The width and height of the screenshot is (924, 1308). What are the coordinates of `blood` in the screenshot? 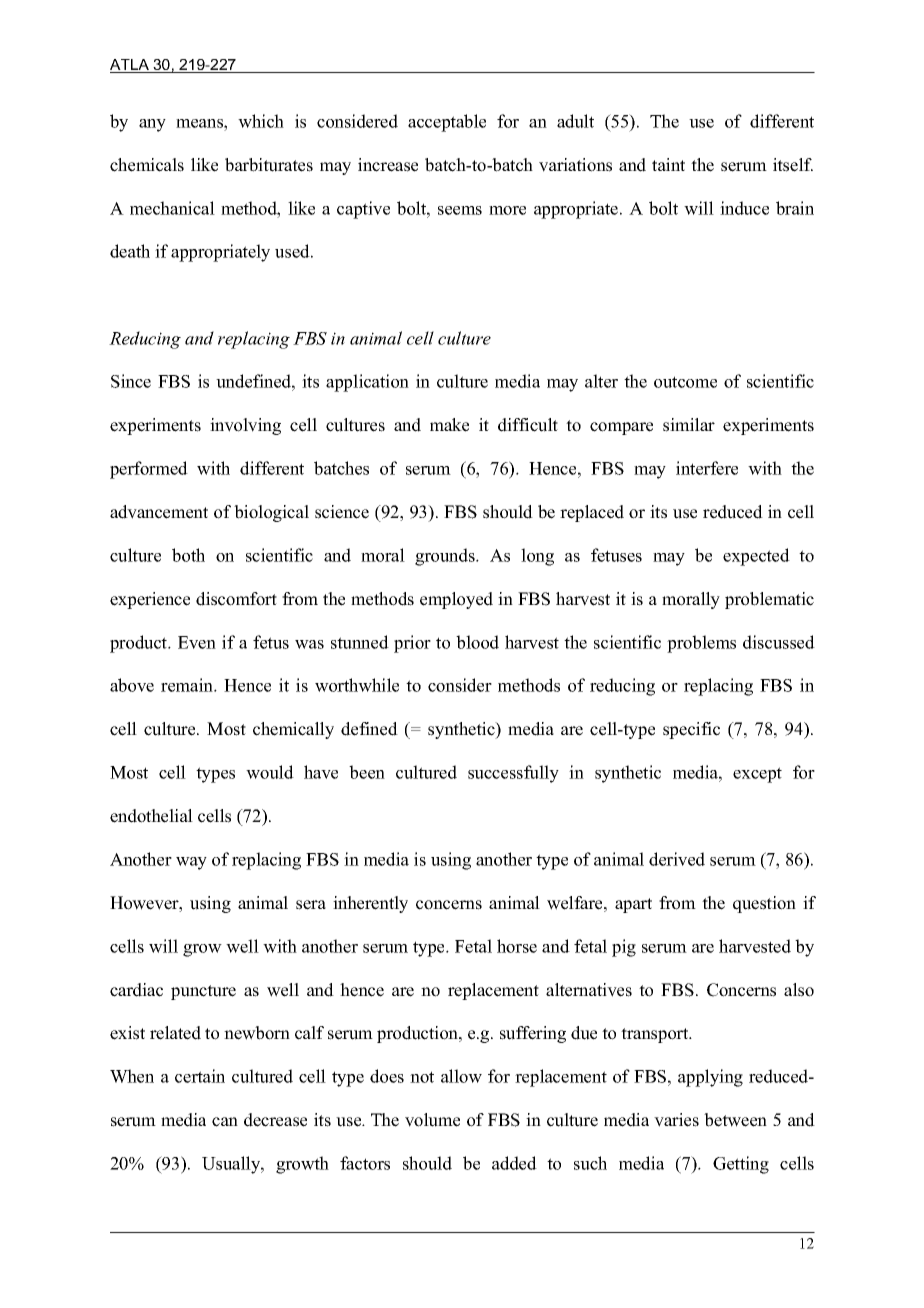 It's located at (477, 642).
